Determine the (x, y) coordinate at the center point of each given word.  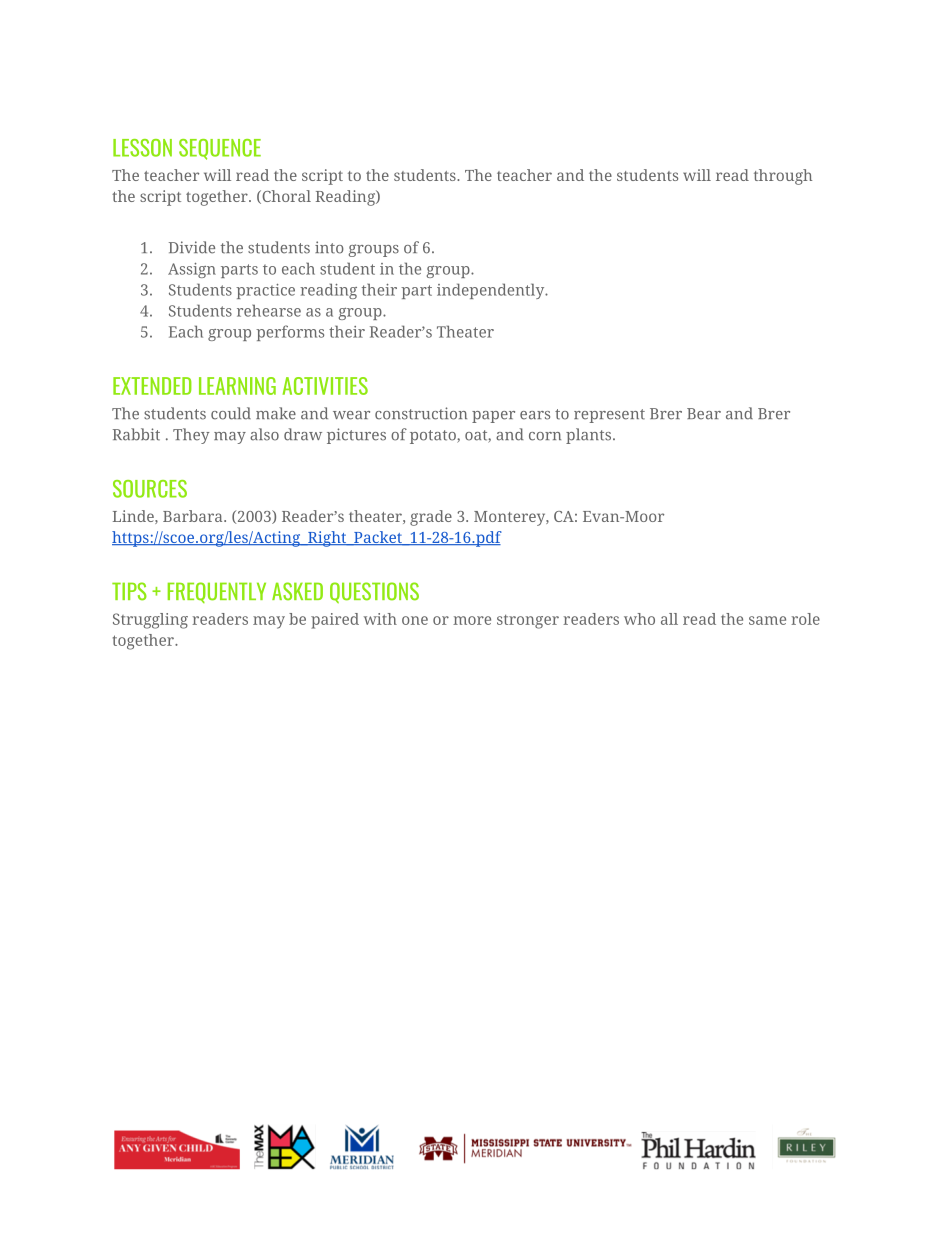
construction (421, 413)
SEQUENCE (220, 149)
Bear (704, 414)
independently (492, 291)
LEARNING (237, 386)
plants (590, 436)
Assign (192, 270)
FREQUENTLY (217, 592)
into (329, 247)
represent (609, 416)
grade (431, 518)
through (783, 177)
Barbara (194, 516)
